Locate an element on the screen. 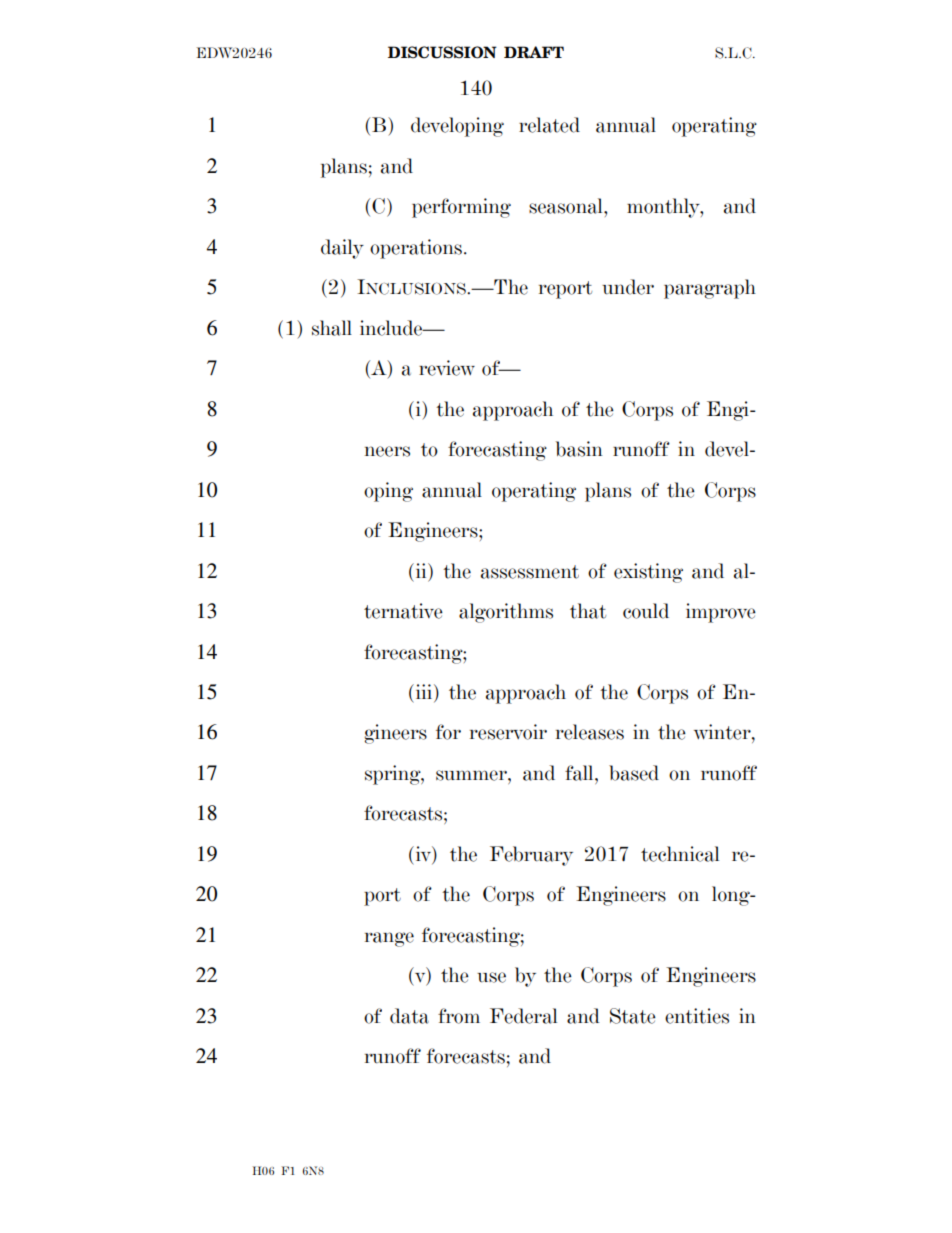 The height and width of the screenshot is (1233, 952). Federal is located at coordinates (523, 1016).
